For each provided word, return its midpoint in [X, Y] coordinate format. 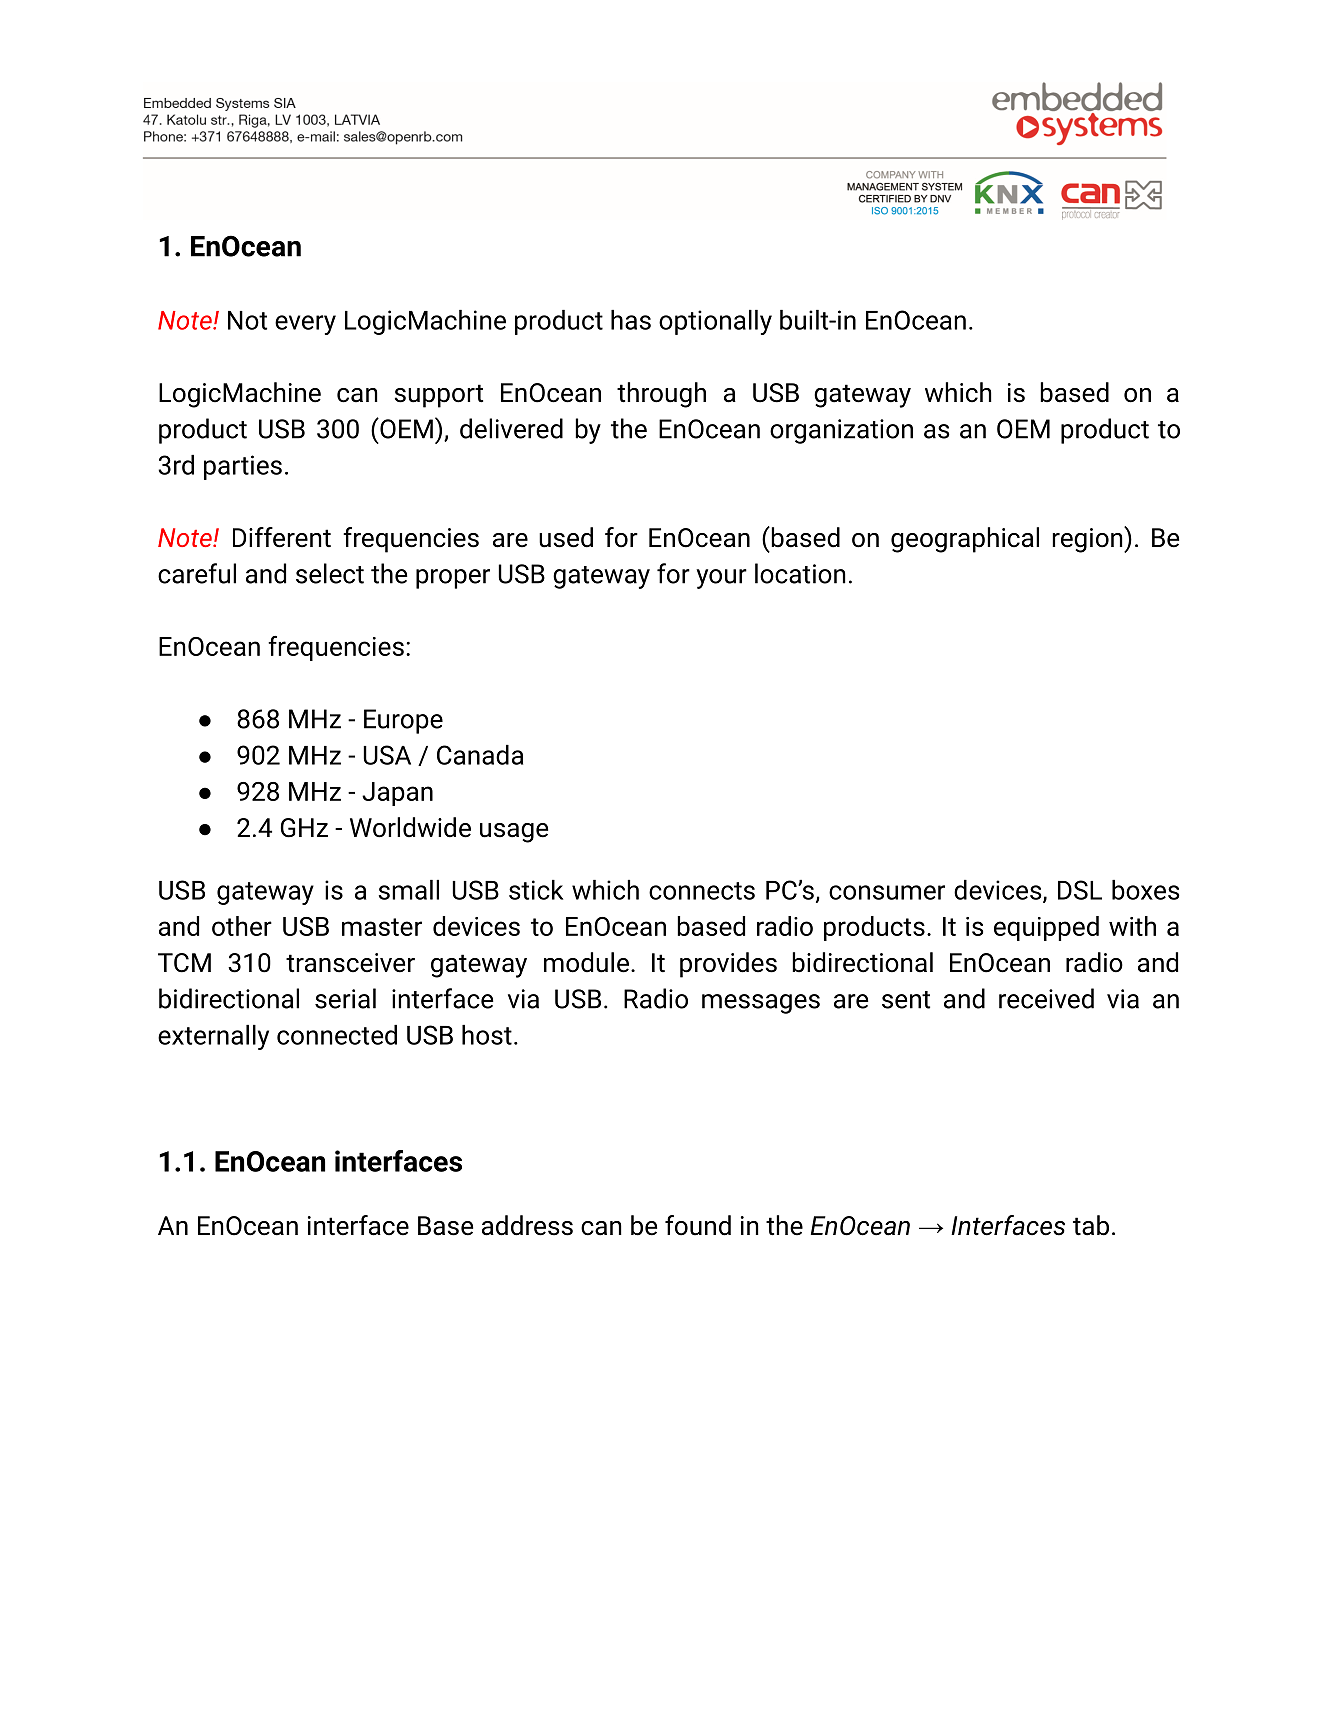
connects [702, 891]
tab [1091, 1225]
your [721, 579]
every [305, 325]
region [1088, 539]
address [527, 1225]
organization [841, 431]
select [330, 573]
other [242, 926]
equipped [1046, 928]
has [631, 320]
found [698, 1225]
